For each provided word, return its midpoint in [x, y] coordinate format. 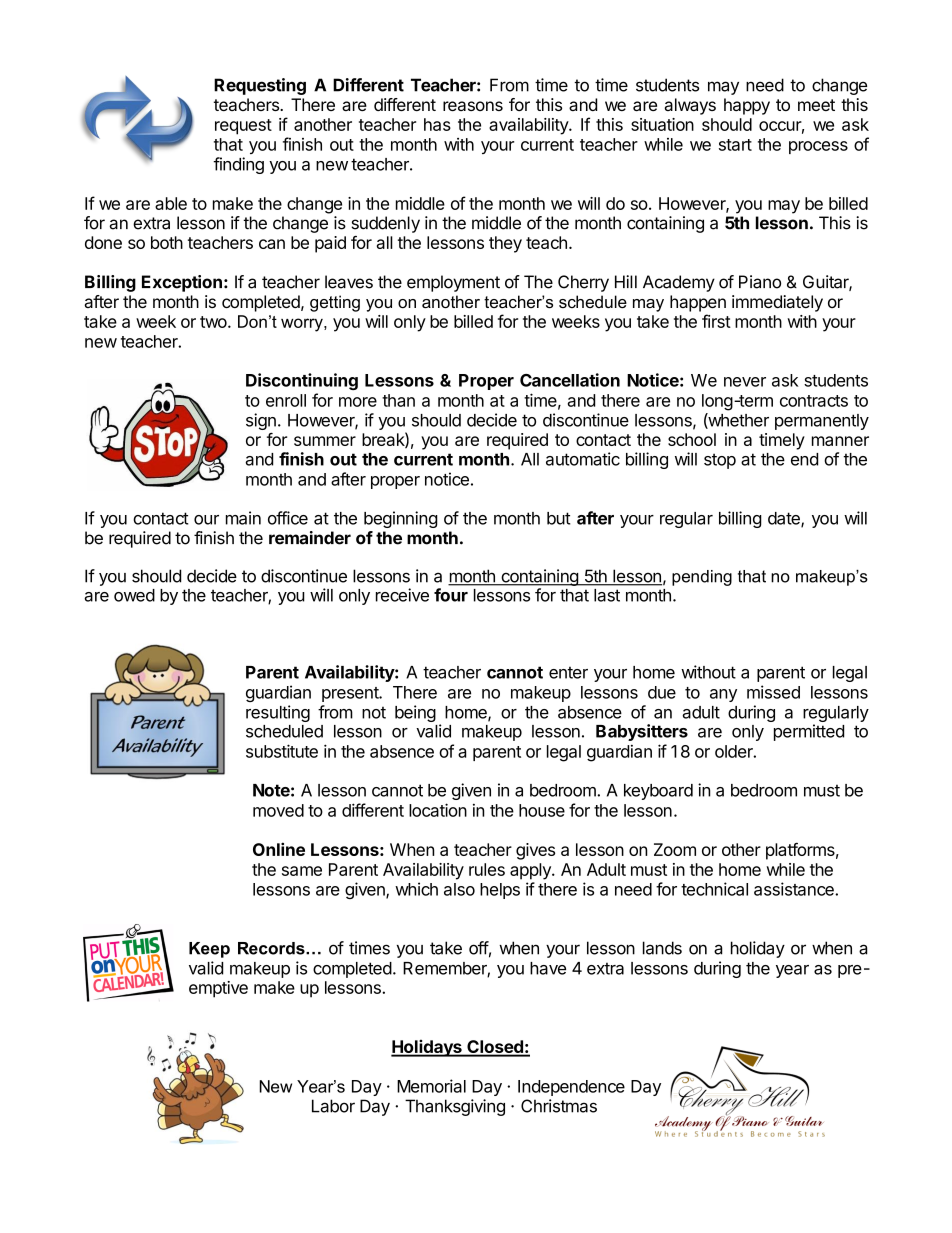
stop [720, 461]
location [438, 810]
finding [238, 165]
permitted [809, 732]
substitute [282, 751]
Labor [333, 1106]
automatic [583, 459]
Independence [571, 1088]
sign [261, 421]
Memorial [431, 1086]
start [735, 145]
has [437, 124]
